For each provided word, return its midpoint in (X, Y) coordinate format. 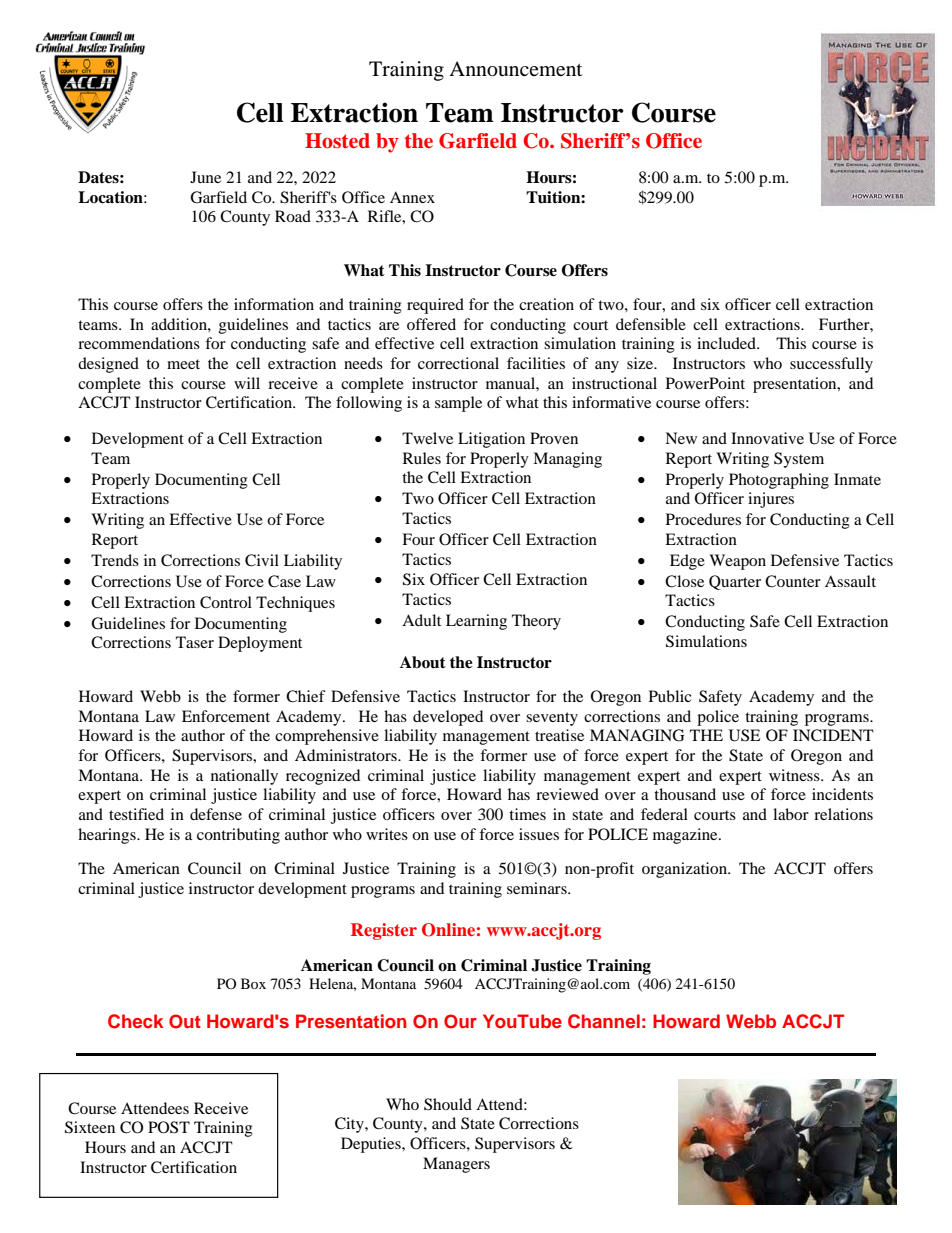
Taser (195, 642)
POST (169, 1127)
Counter (793, 581)
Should (448, 1104)
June (205, 177)
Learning (476, 622)
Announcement (515, 69)
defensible (651, 324)
